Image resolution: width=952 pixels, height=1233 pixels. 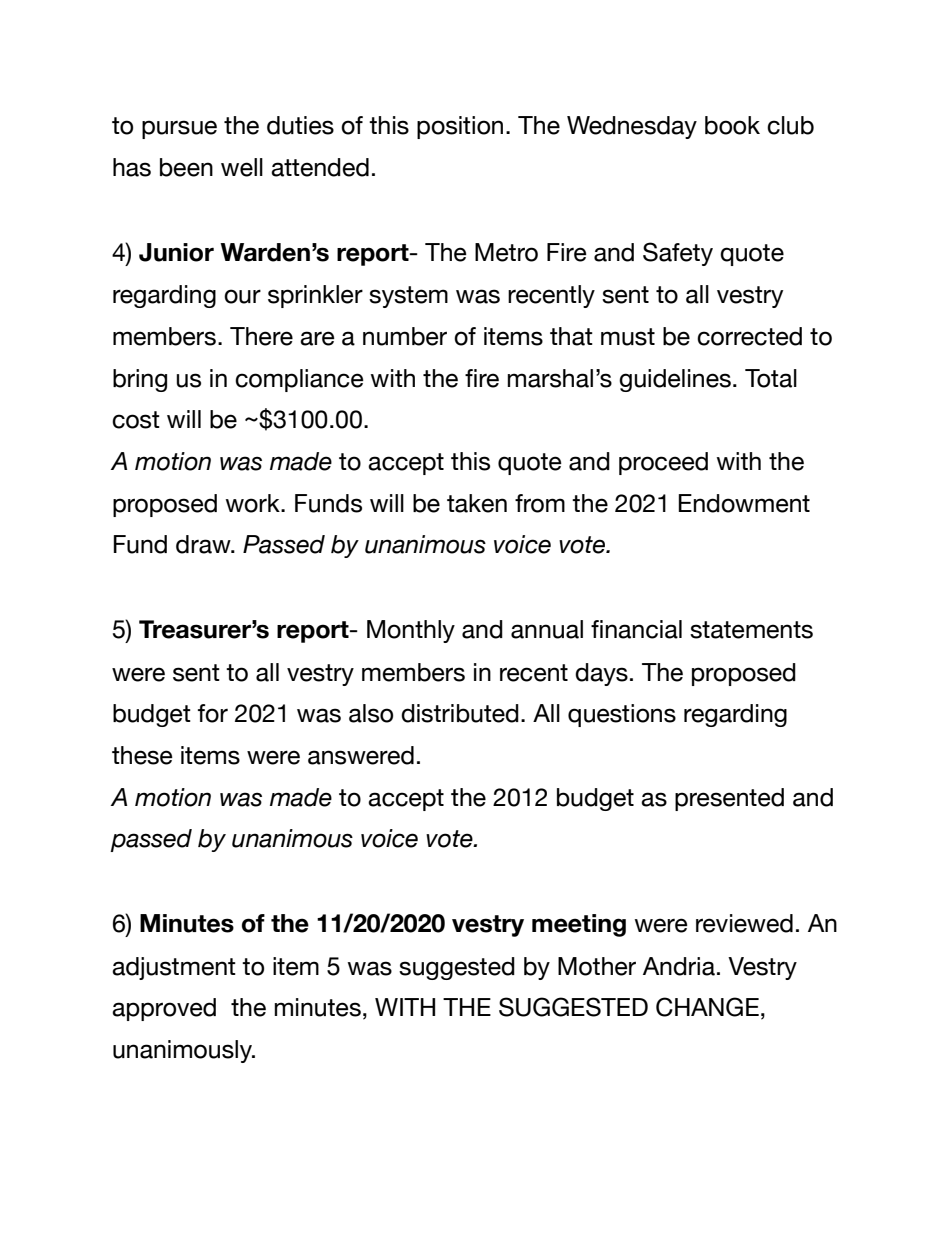 What do you see at coordinates (261, 336) in the screenshot?
I see `There` at bounding box center [261, 336].
